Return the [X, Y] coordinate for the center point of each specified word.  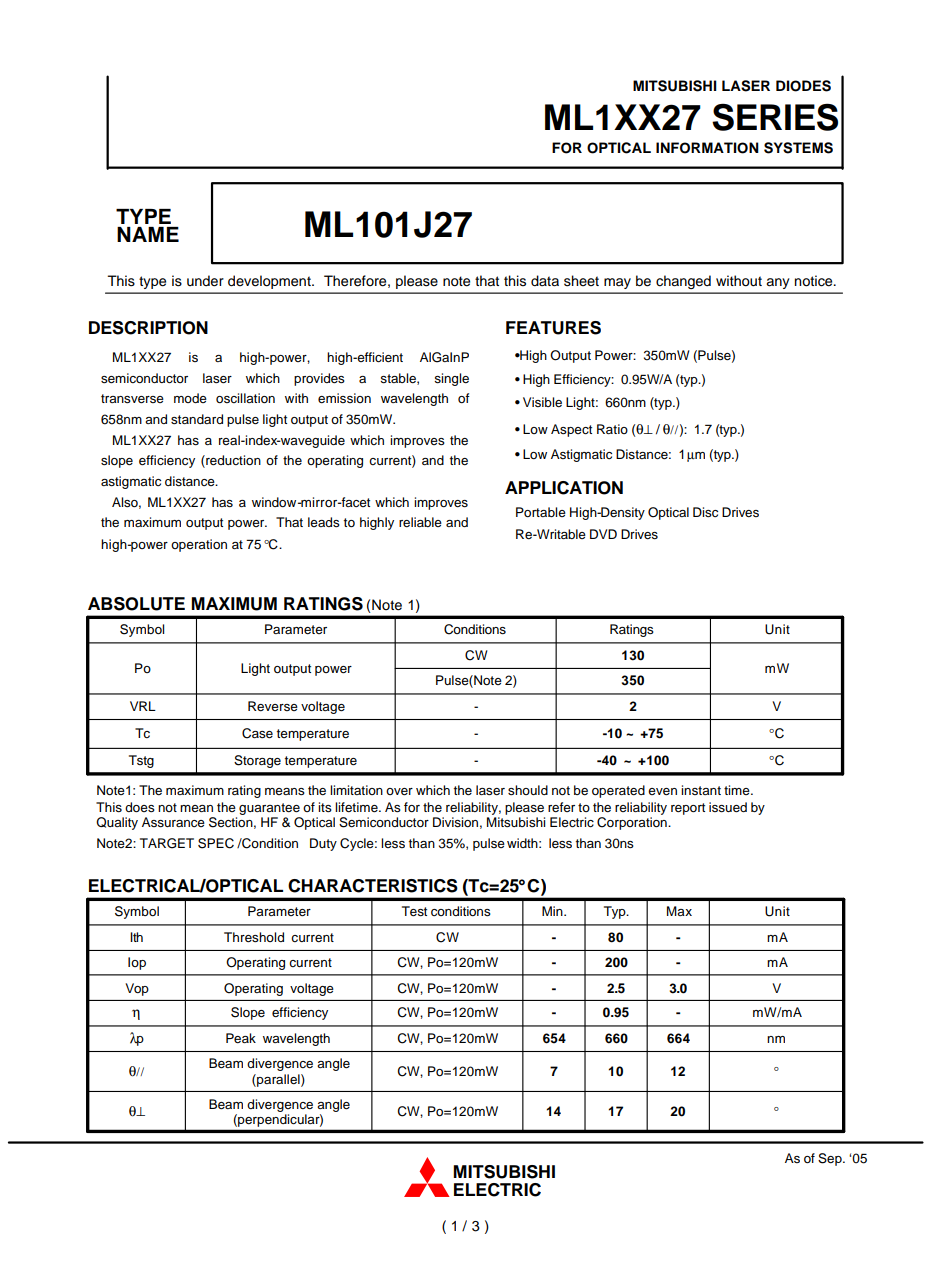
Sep [831, 1159]
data [545, 281]
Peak [241, 1038]
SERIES [775, 117]
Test [414, 911]
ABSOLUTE [136, 604]
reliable [420, 522]
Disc [705, 512]
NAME [148, 234]
